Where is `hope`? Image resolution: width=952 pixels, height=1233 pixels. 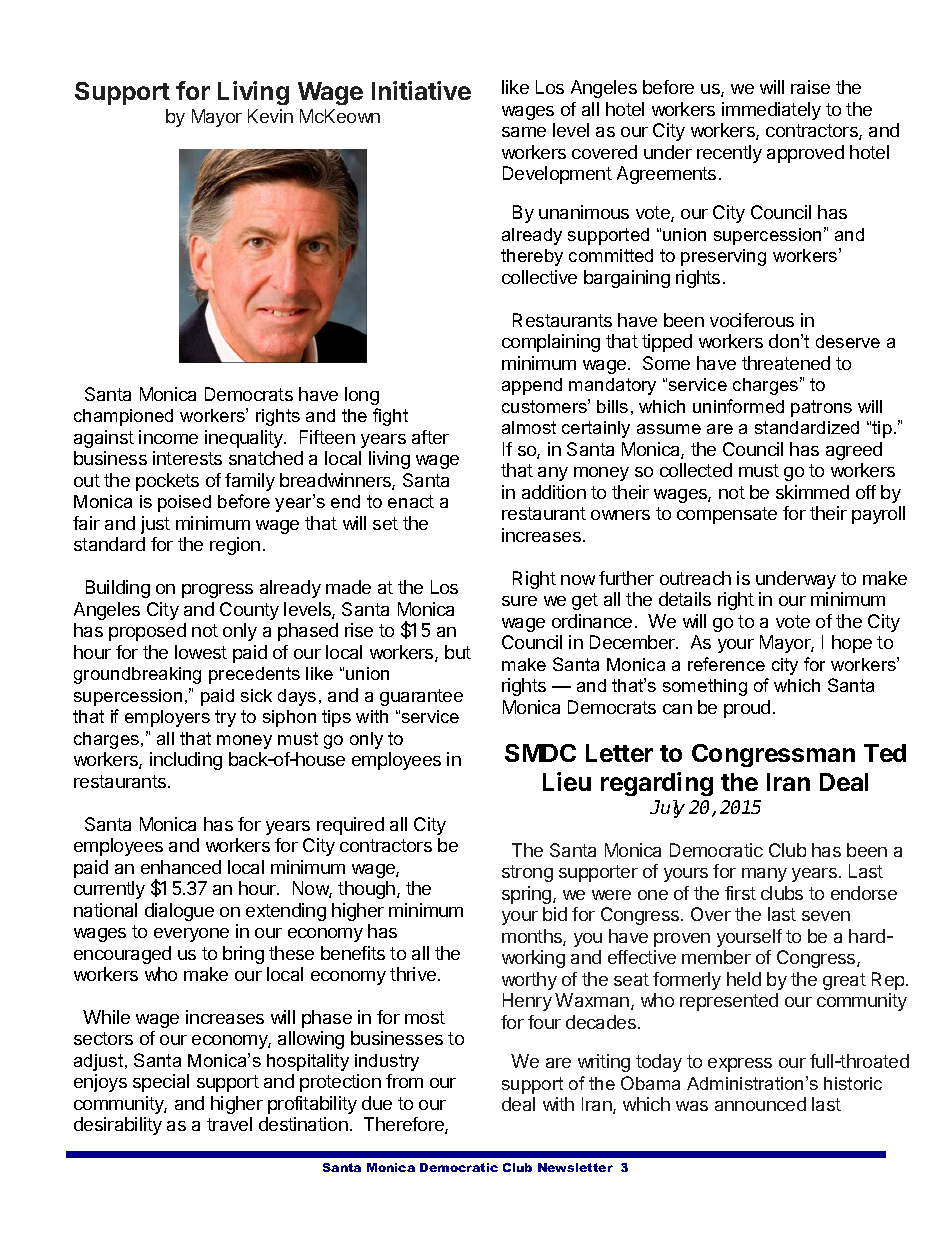
hope is located at coordinates (852, 644).
